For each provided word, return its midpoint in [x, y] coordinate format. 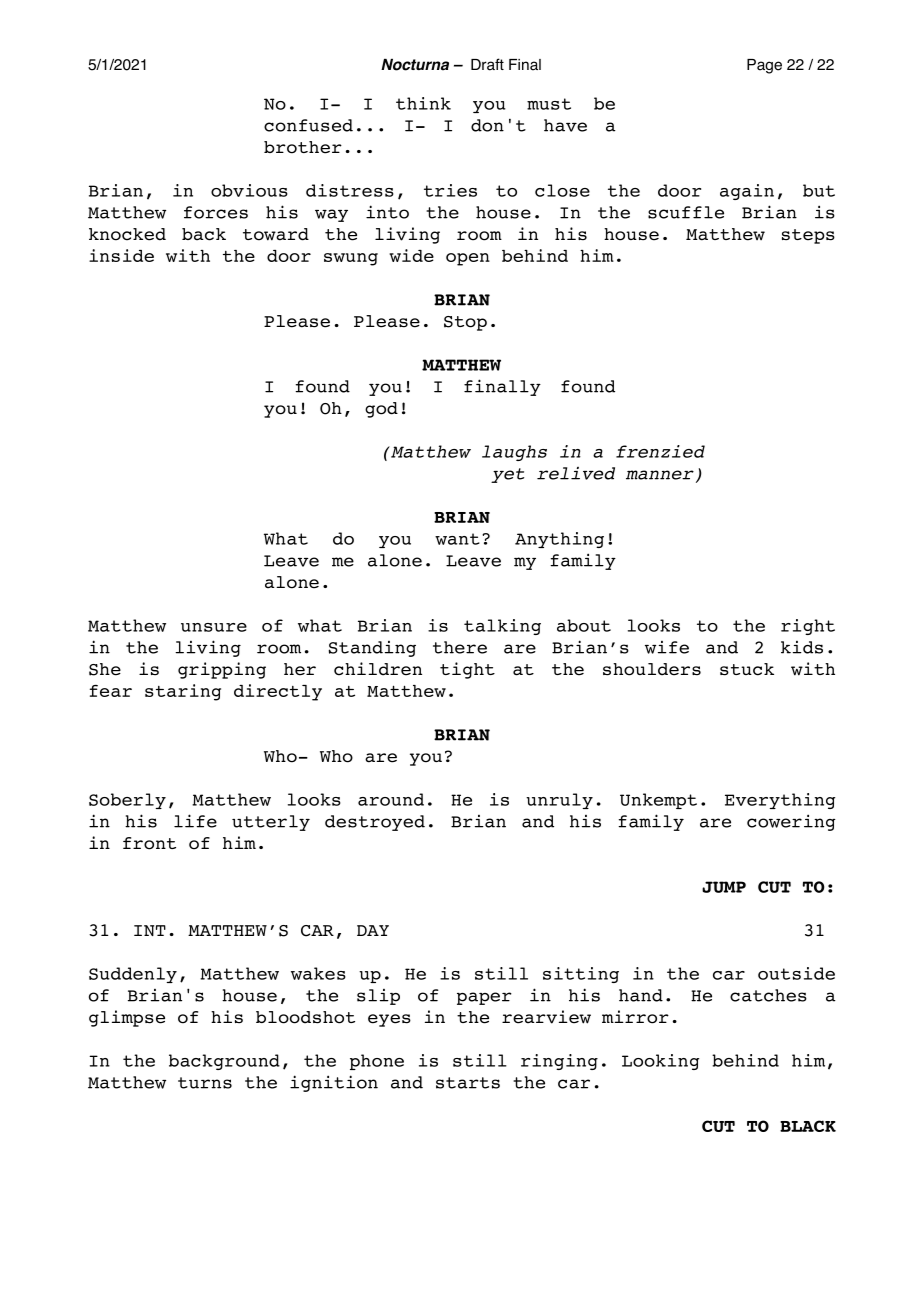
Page [764, 66]
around [391, 799]
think [423, 103]
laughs [514, 453]
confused [308, 125]
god [381, 410]
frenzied [660, 451]
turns [205, 1083]
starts [468, 1083]
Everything [780, 801]
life [195, 821]
